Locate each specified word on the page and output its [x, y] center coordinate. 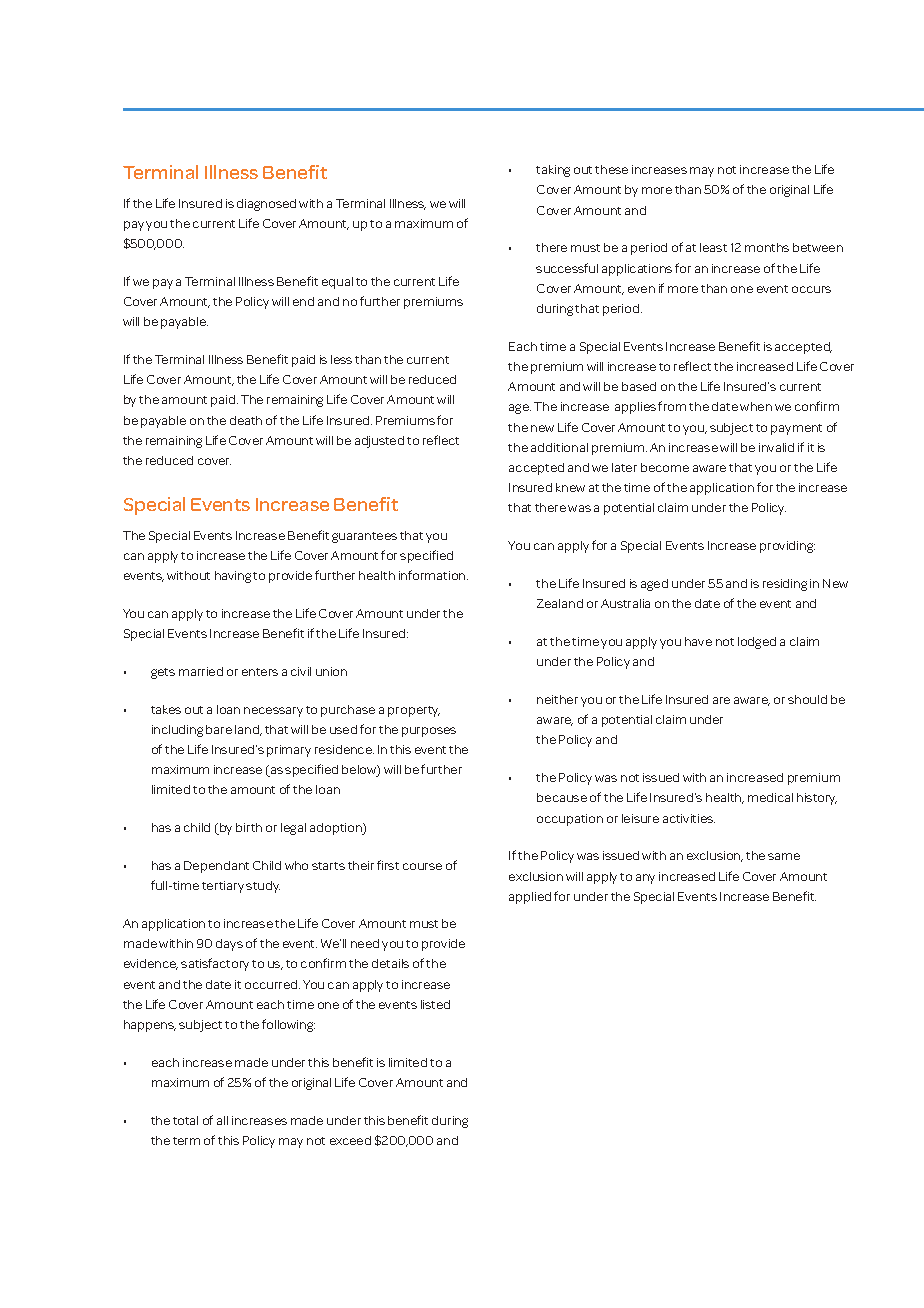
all [222, 1120]
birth [249, 827]
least [713, 247]
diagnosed [266, 205]
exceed [350, 1140]
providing [787, 547]
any [645, 879]
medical [770, 797]
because [562, 797]
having [233, 577]
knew [570, 487]
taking [553, 171]
